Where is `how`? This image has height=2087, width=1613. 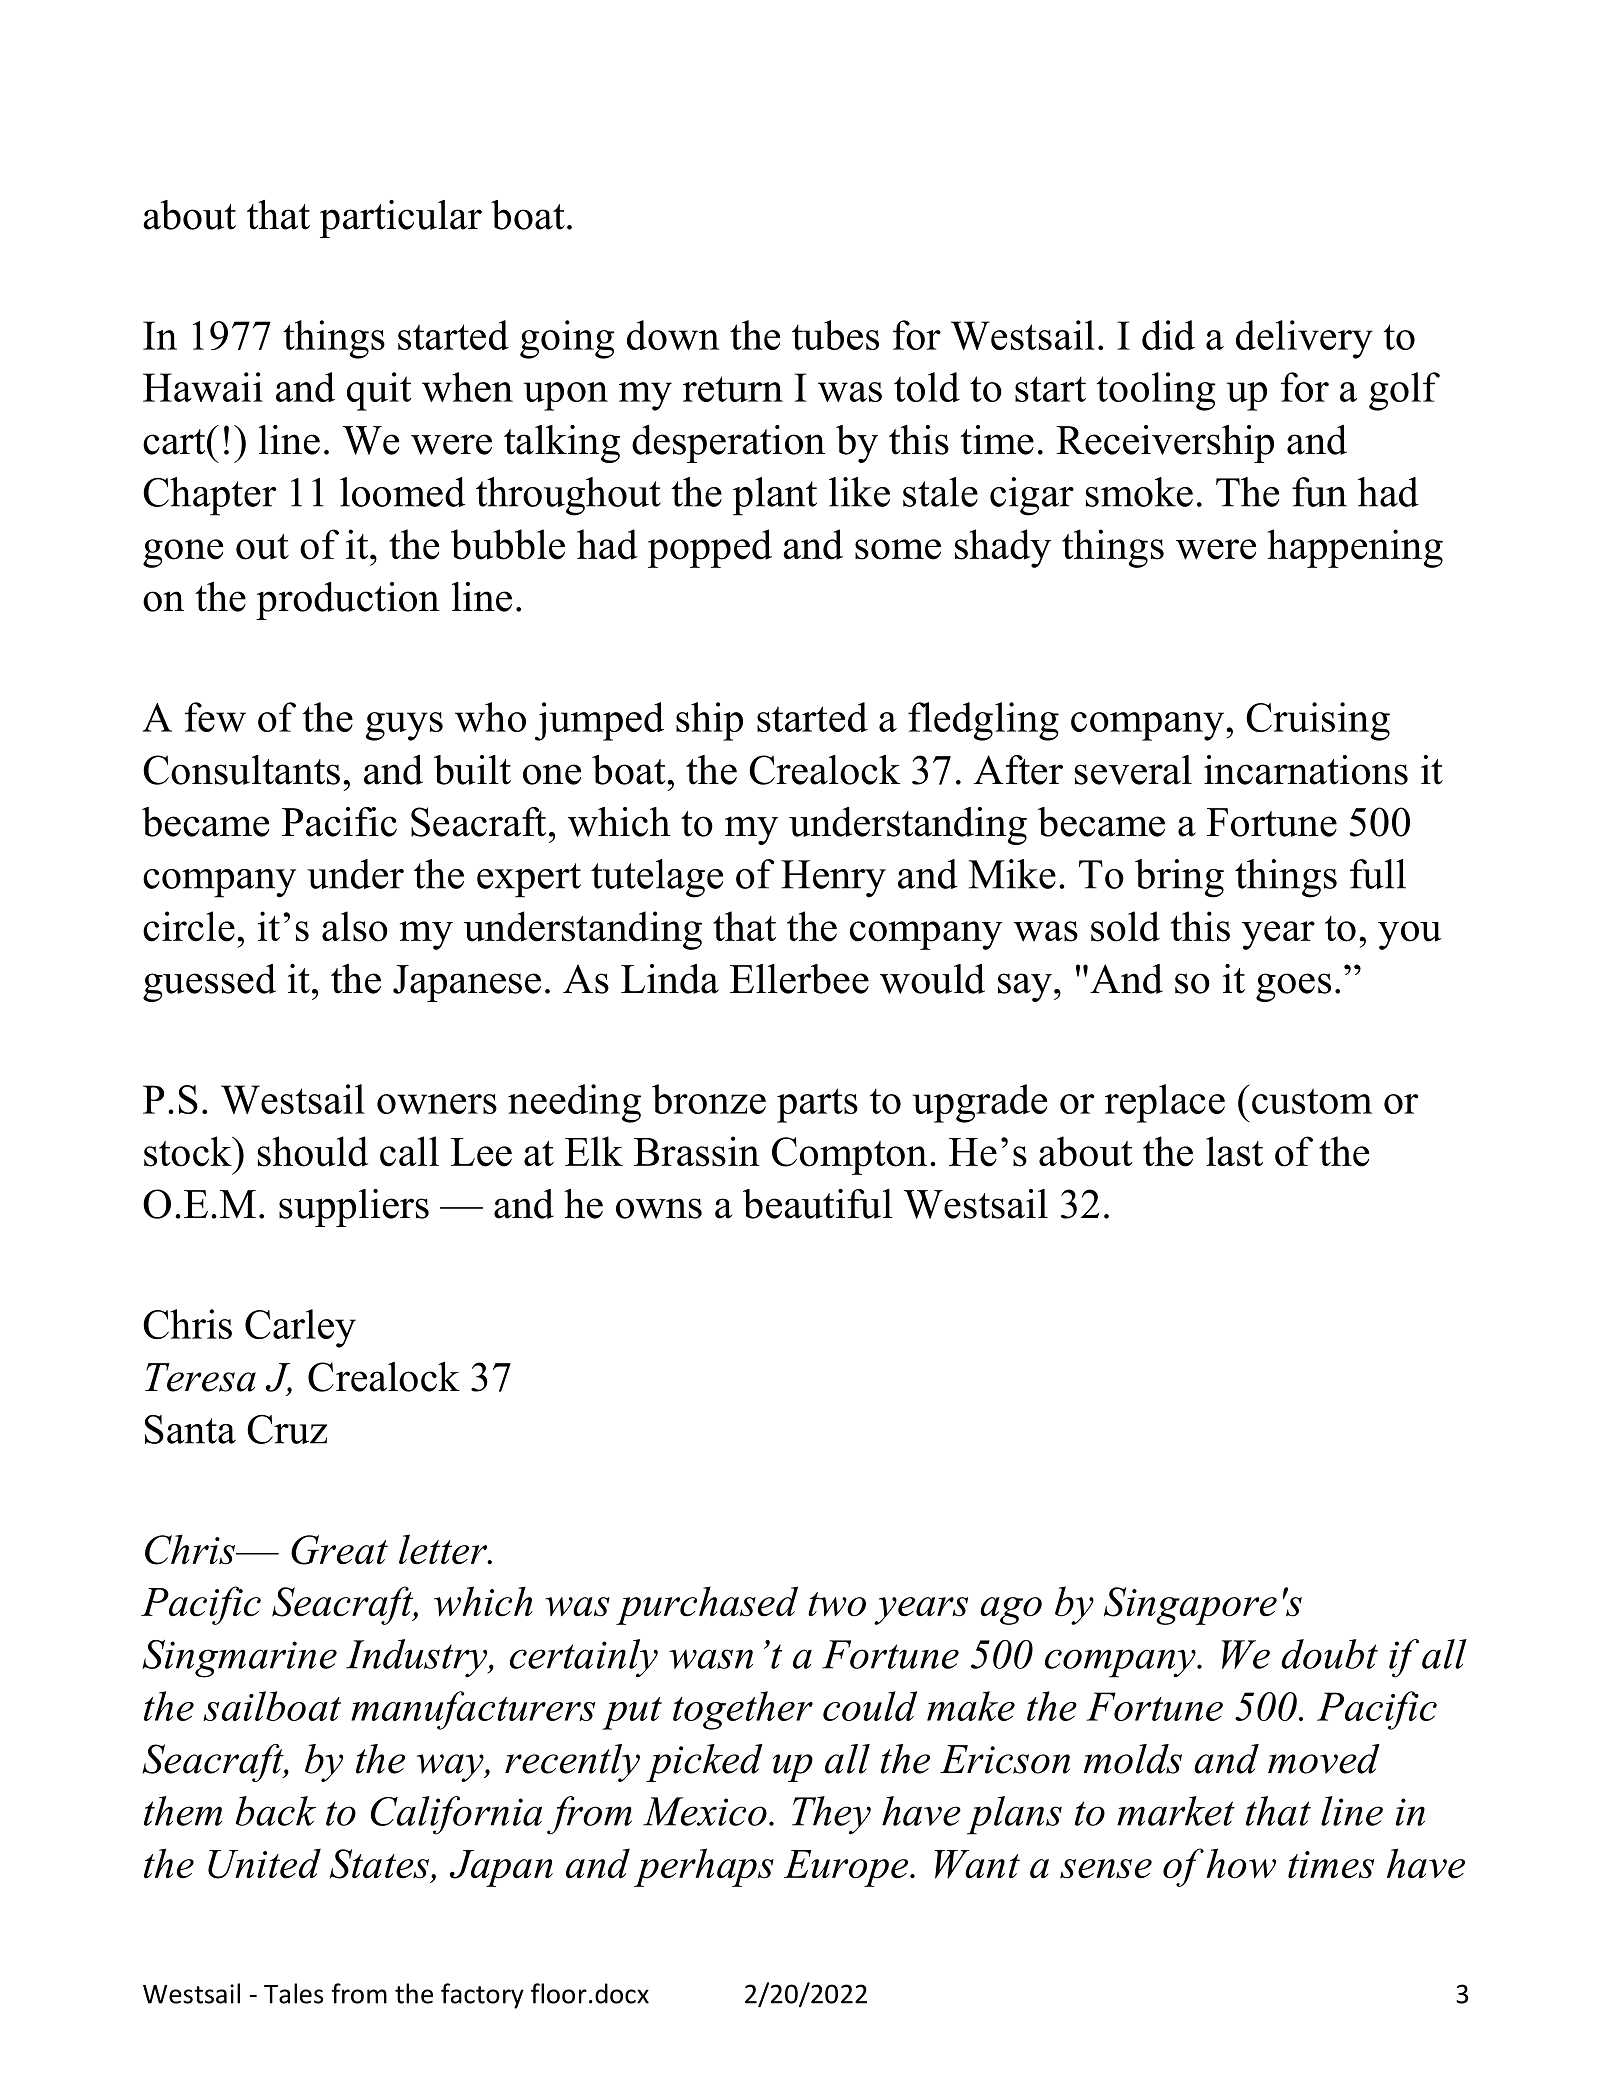 how is located at coordinates (1241, 1863).
